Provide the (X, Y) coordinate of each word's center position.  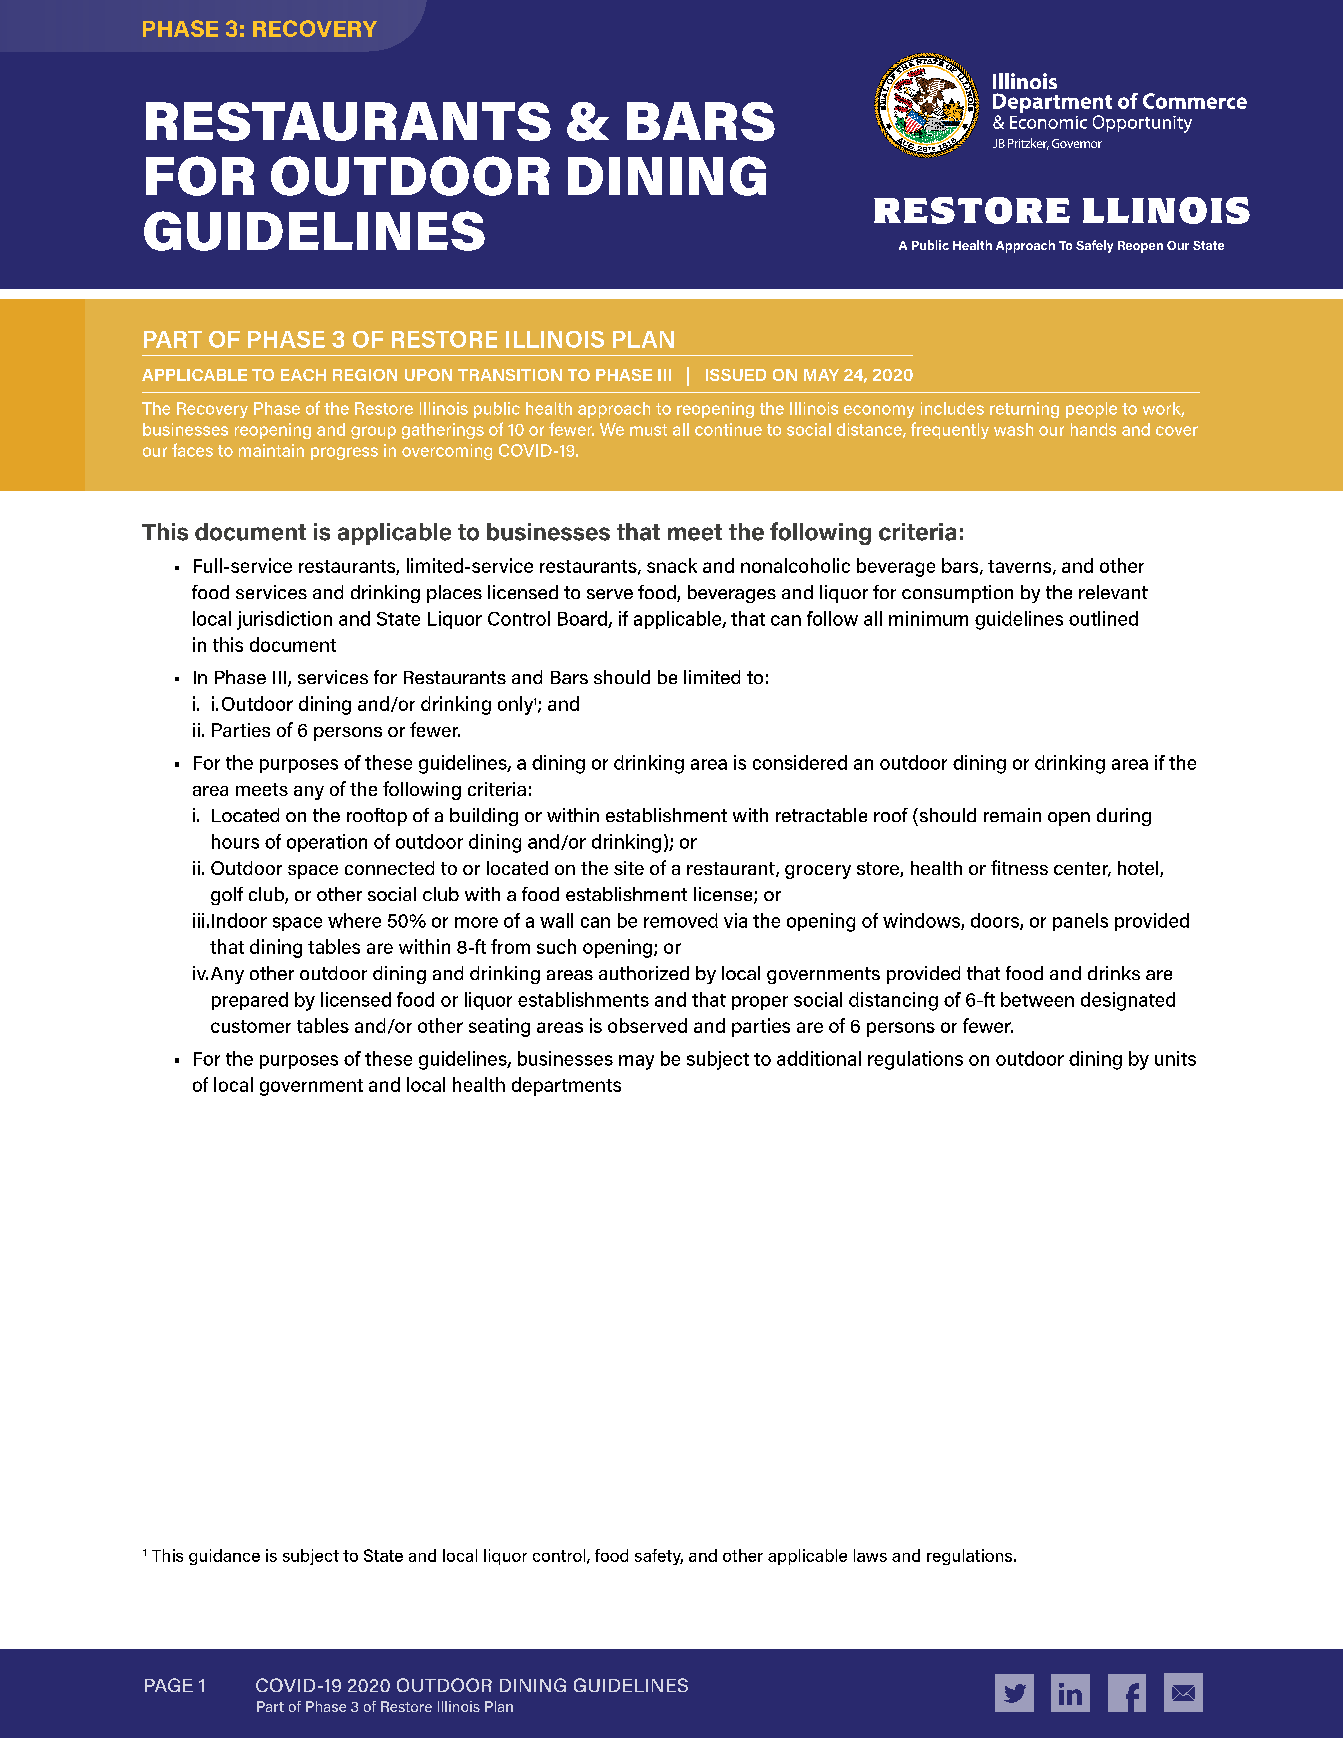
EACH (303, 375)
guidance (224, 1557)
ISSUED (736, 375)
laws (870, 1555)
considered (800, 762)
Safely (1094, 246)
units (1175, 1058)
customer (251, 1026)
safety (659, 1557)
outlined (1103, 618)
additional (819, 1058)
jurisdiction (284, 620)
